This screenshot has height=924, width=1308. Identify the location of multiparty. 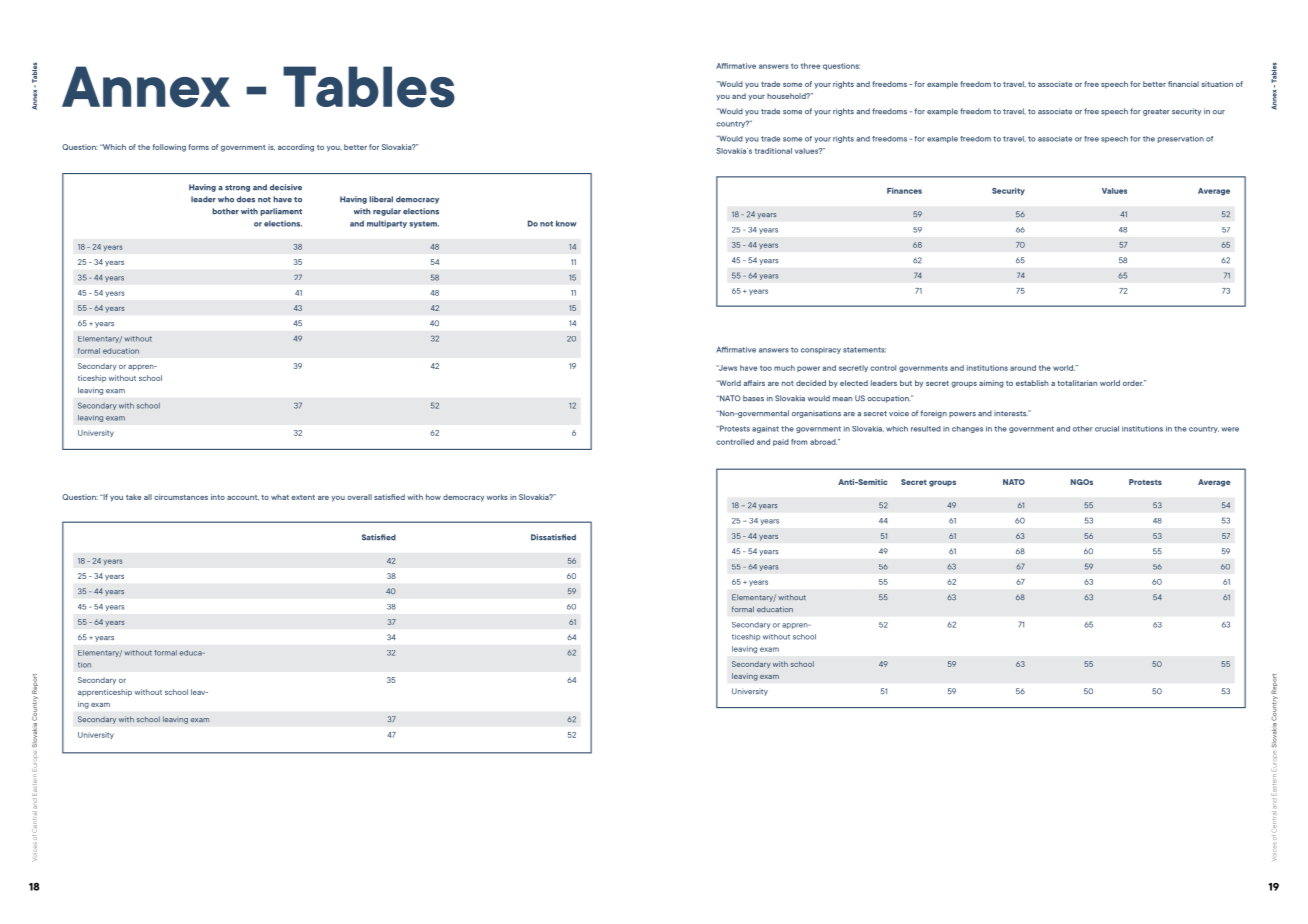
(387, 224).
